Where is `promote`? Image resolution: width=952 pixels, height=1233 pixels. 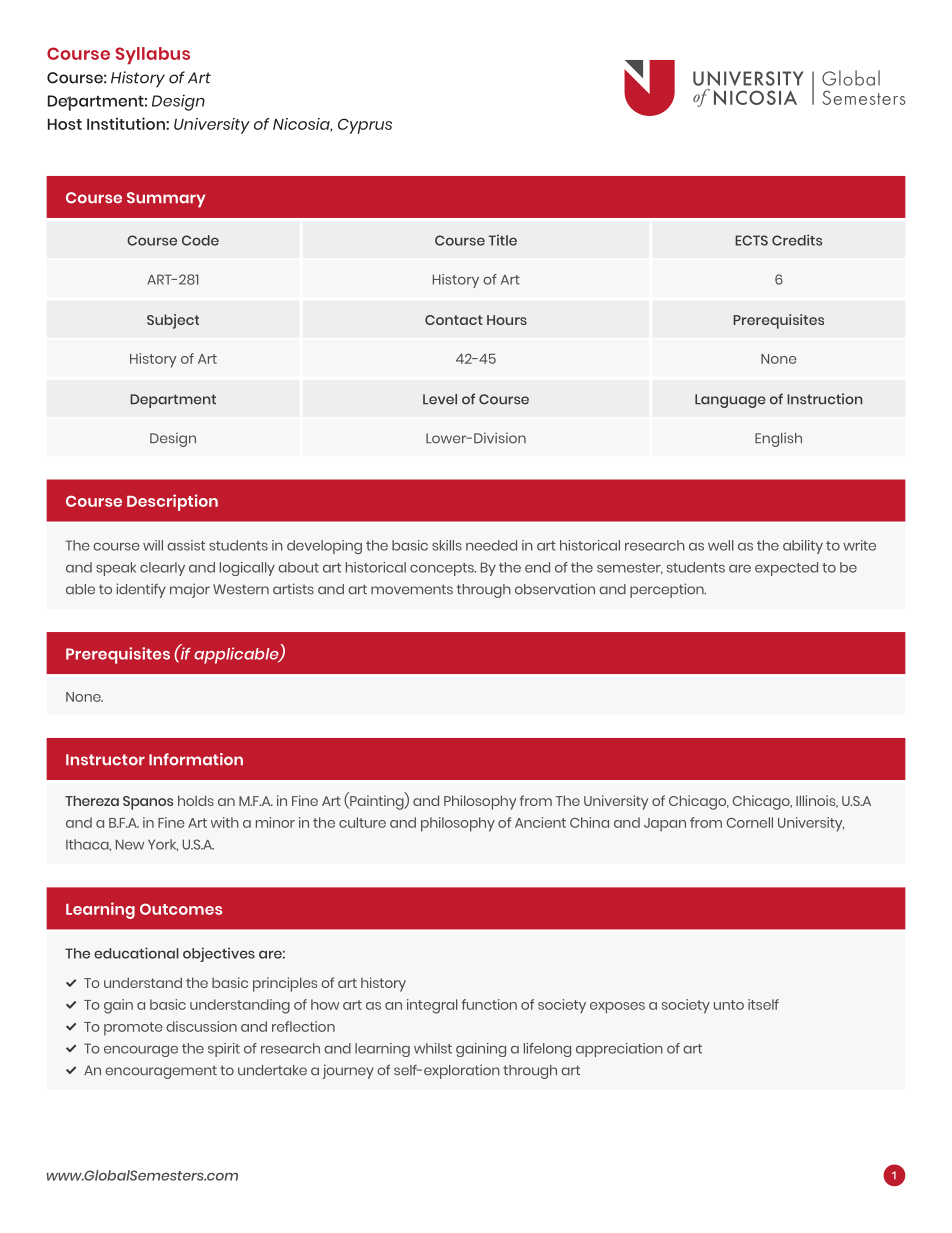 promote is located at coordinates (133, 1029).
